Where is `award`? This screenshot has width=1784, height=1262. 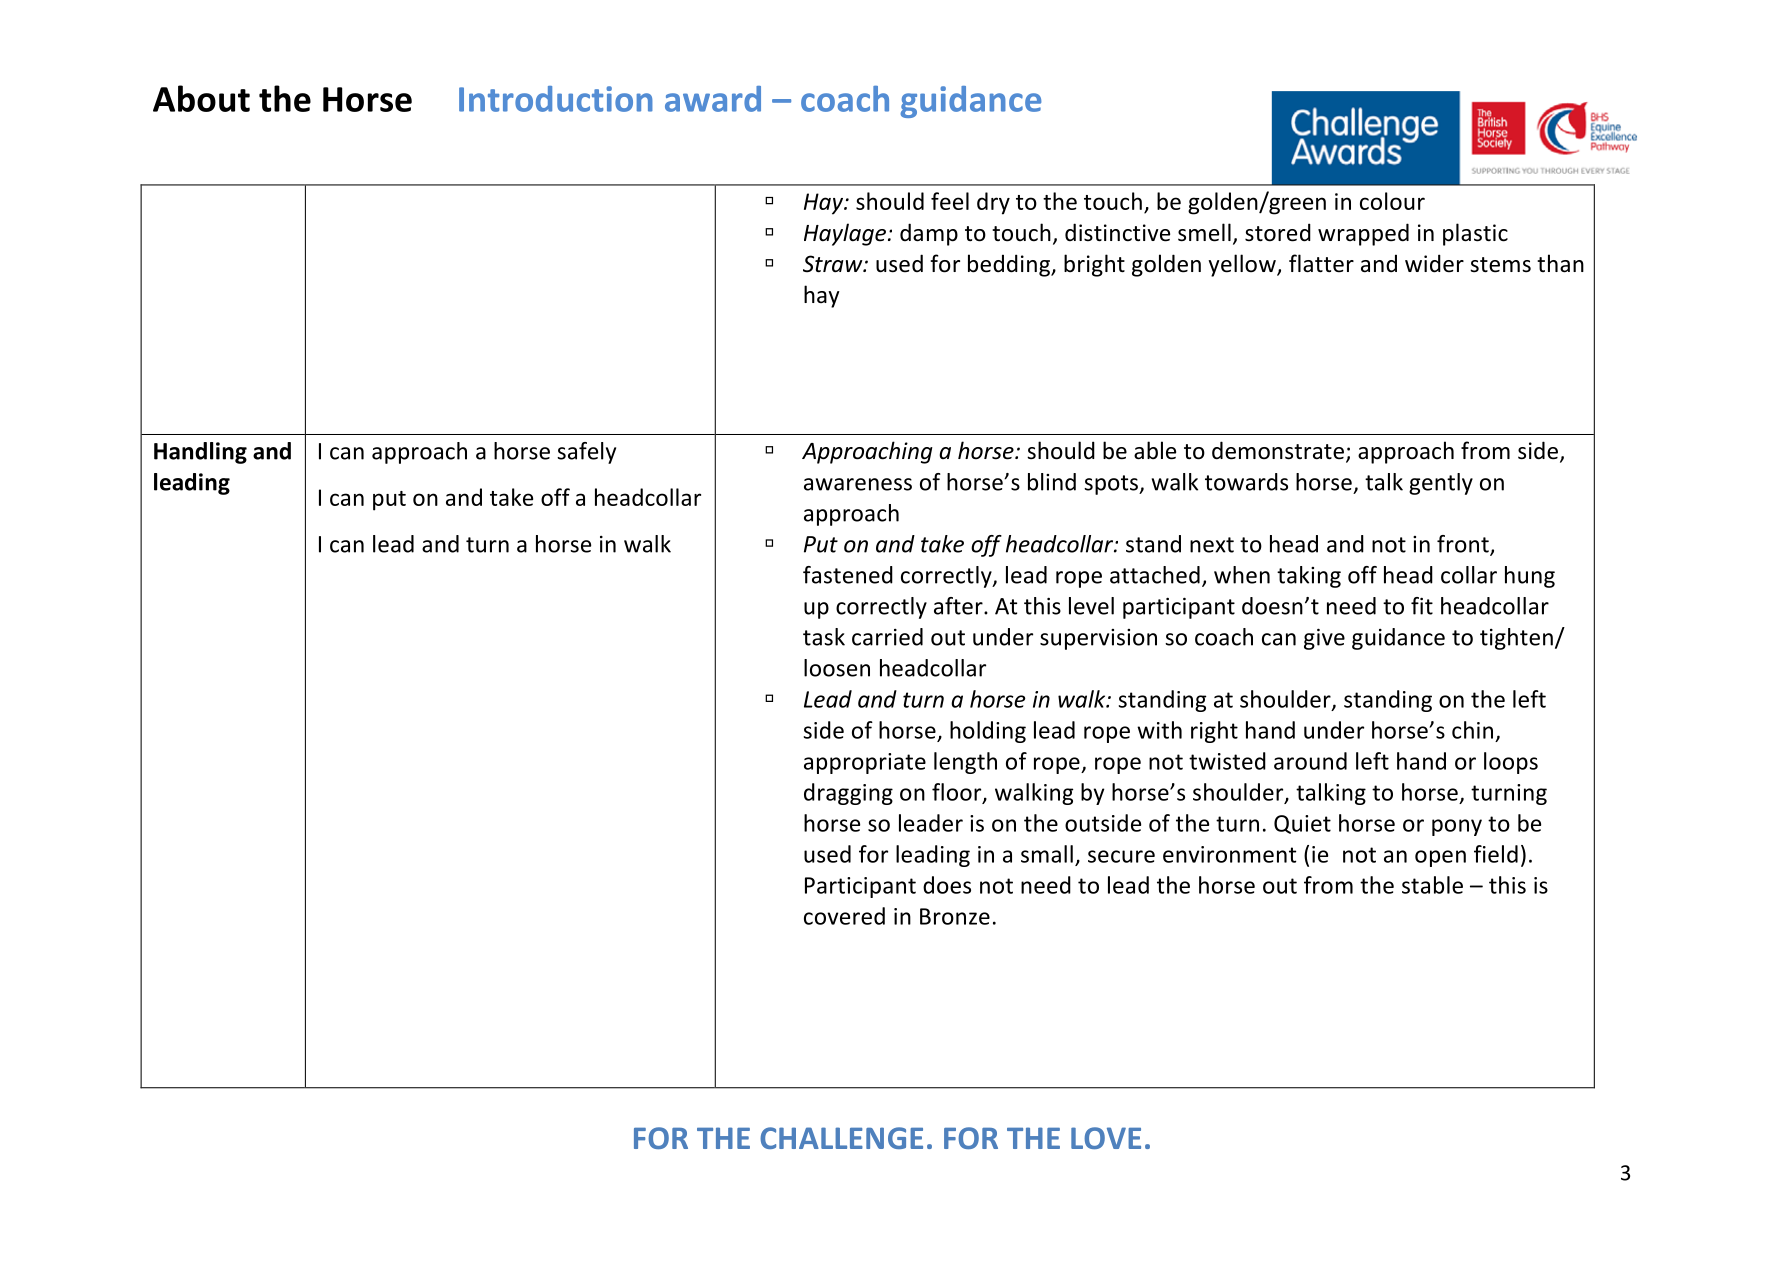
award is located at coordinates (713, 99).
